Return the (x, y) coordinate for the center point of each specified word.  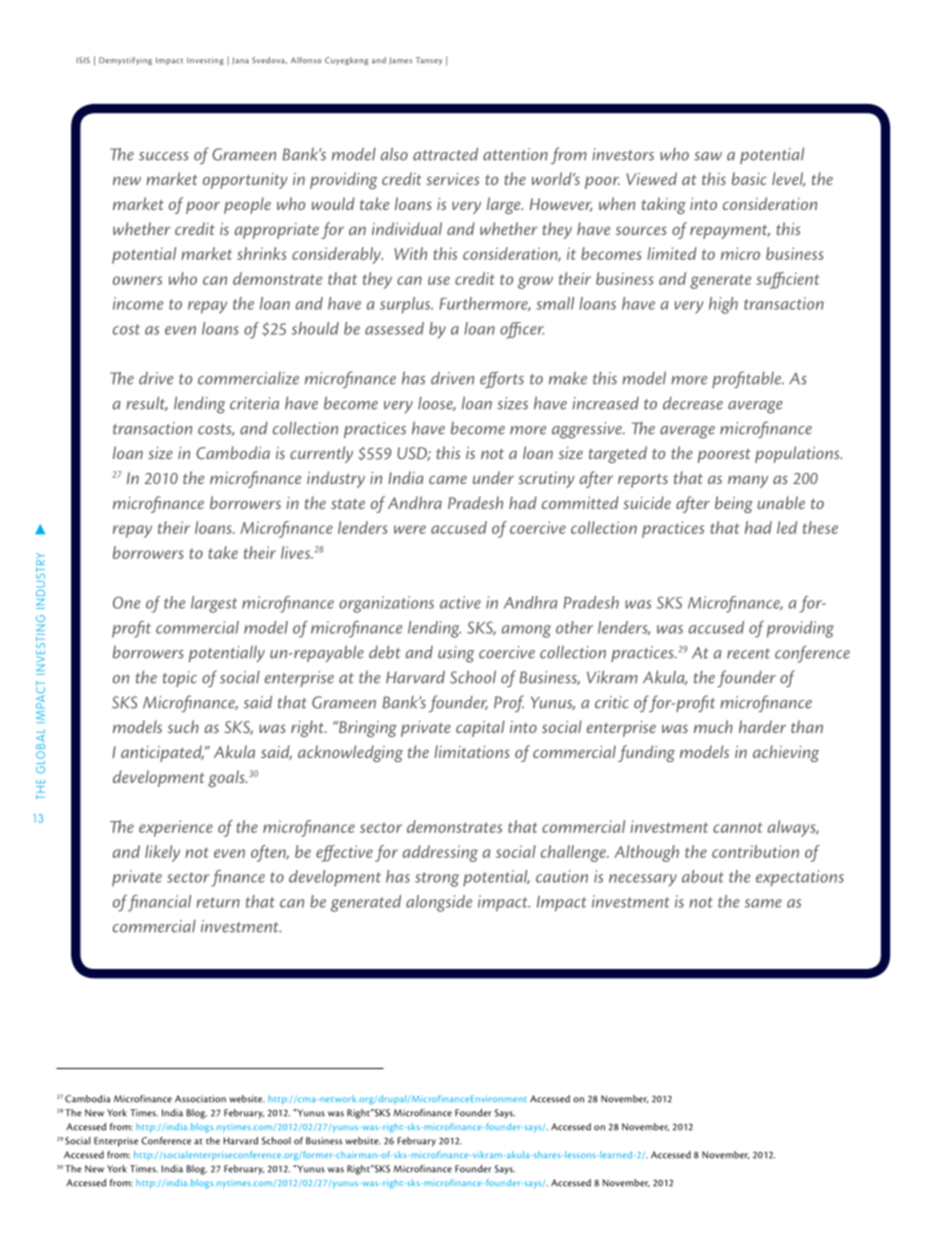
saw (708, 156)
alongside (439, 903)
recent (748, 653)
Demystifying (125, 61)
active (460, 602)
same (763, 903)
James (400, 61)
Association (200, 1099)
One (126, 602)
